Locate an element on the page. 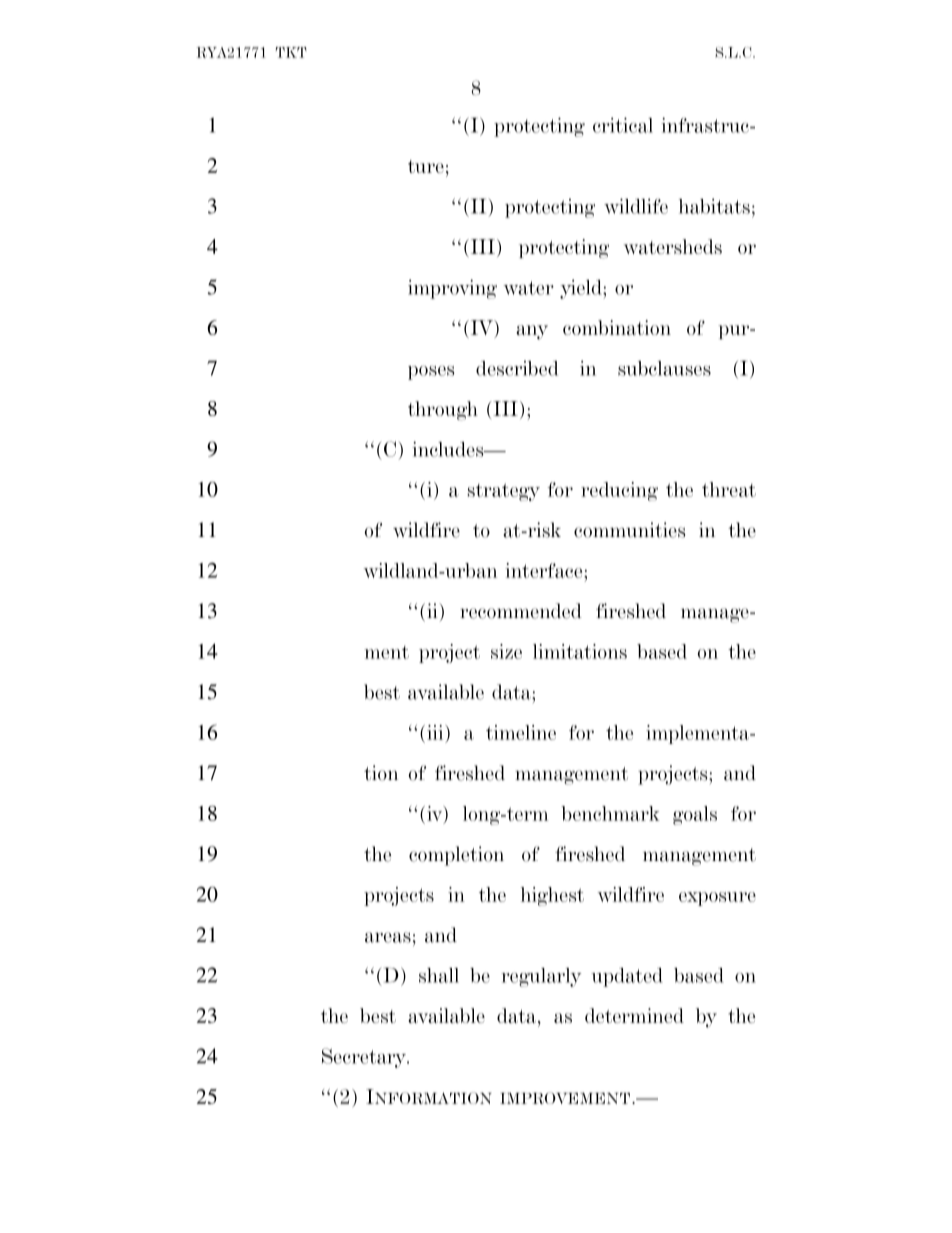 The height and width of the page is (1233, 952). size is located at coordinates (506, 651).
